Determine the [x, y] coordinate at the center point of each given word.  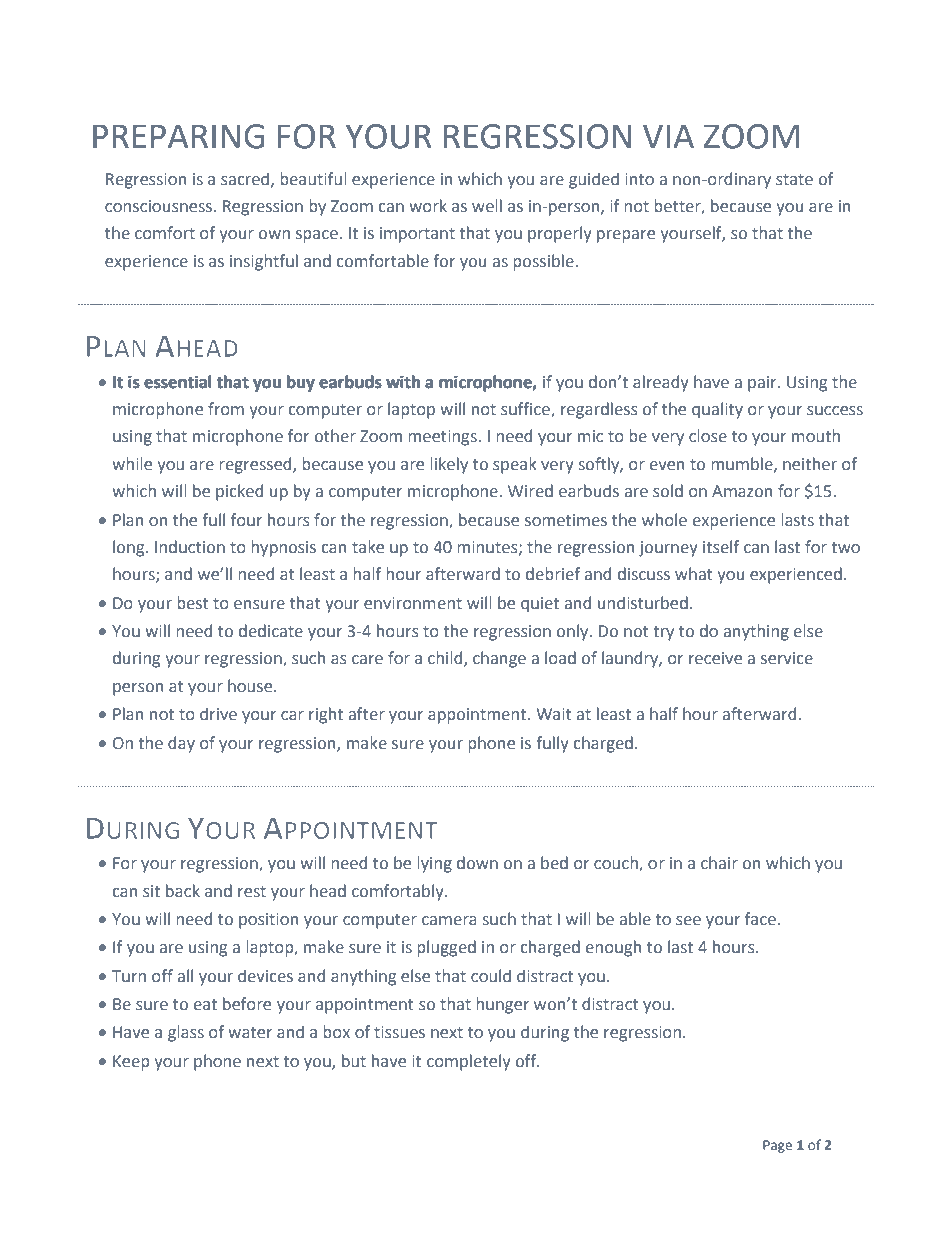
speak [515, 465]
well [487, 206]
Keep [131, 1063]
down [477, 863]
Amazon [742, 491]
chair [719, 863]
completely [469, 1062]
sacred [245, 179]
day [181, 744]
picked [239, 492]
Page [777, 1146]
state [794, 180]
